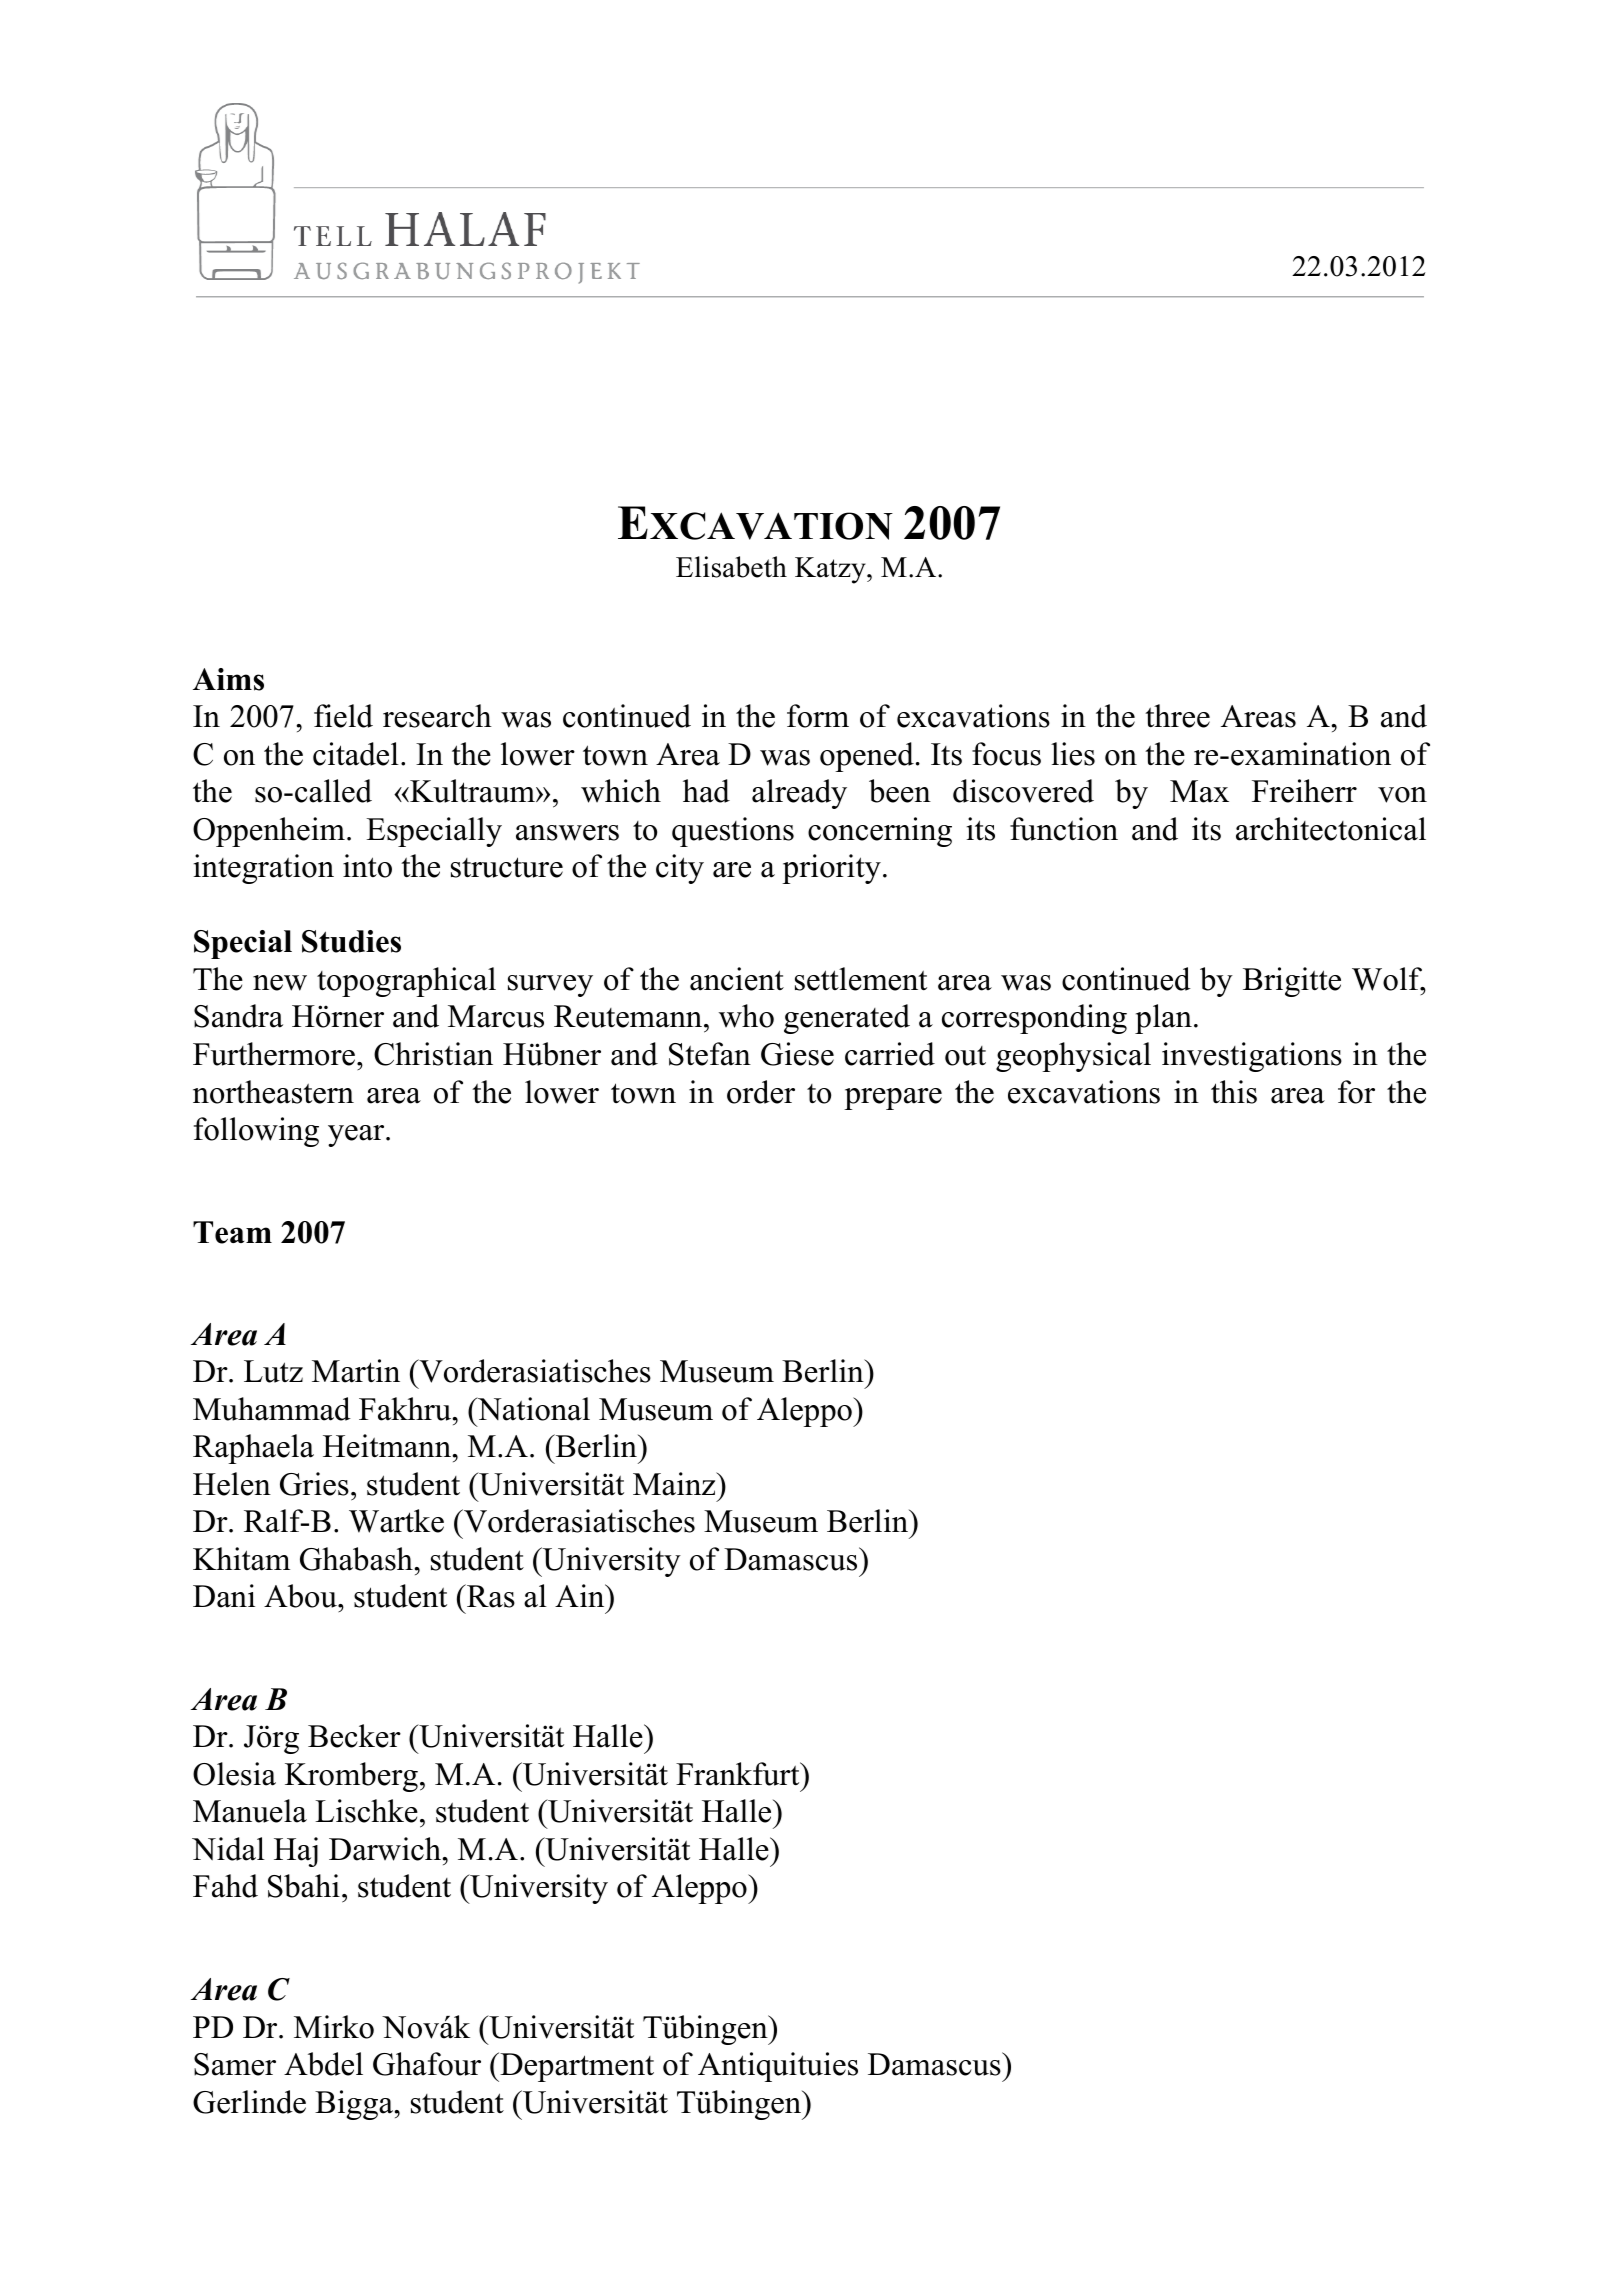 The height and width of the screenshot is (2291, 1620). What do you see at coordinates (675, 1484) in the screenshot?
I see `Mainz` at bounding box center [675, 1484].
